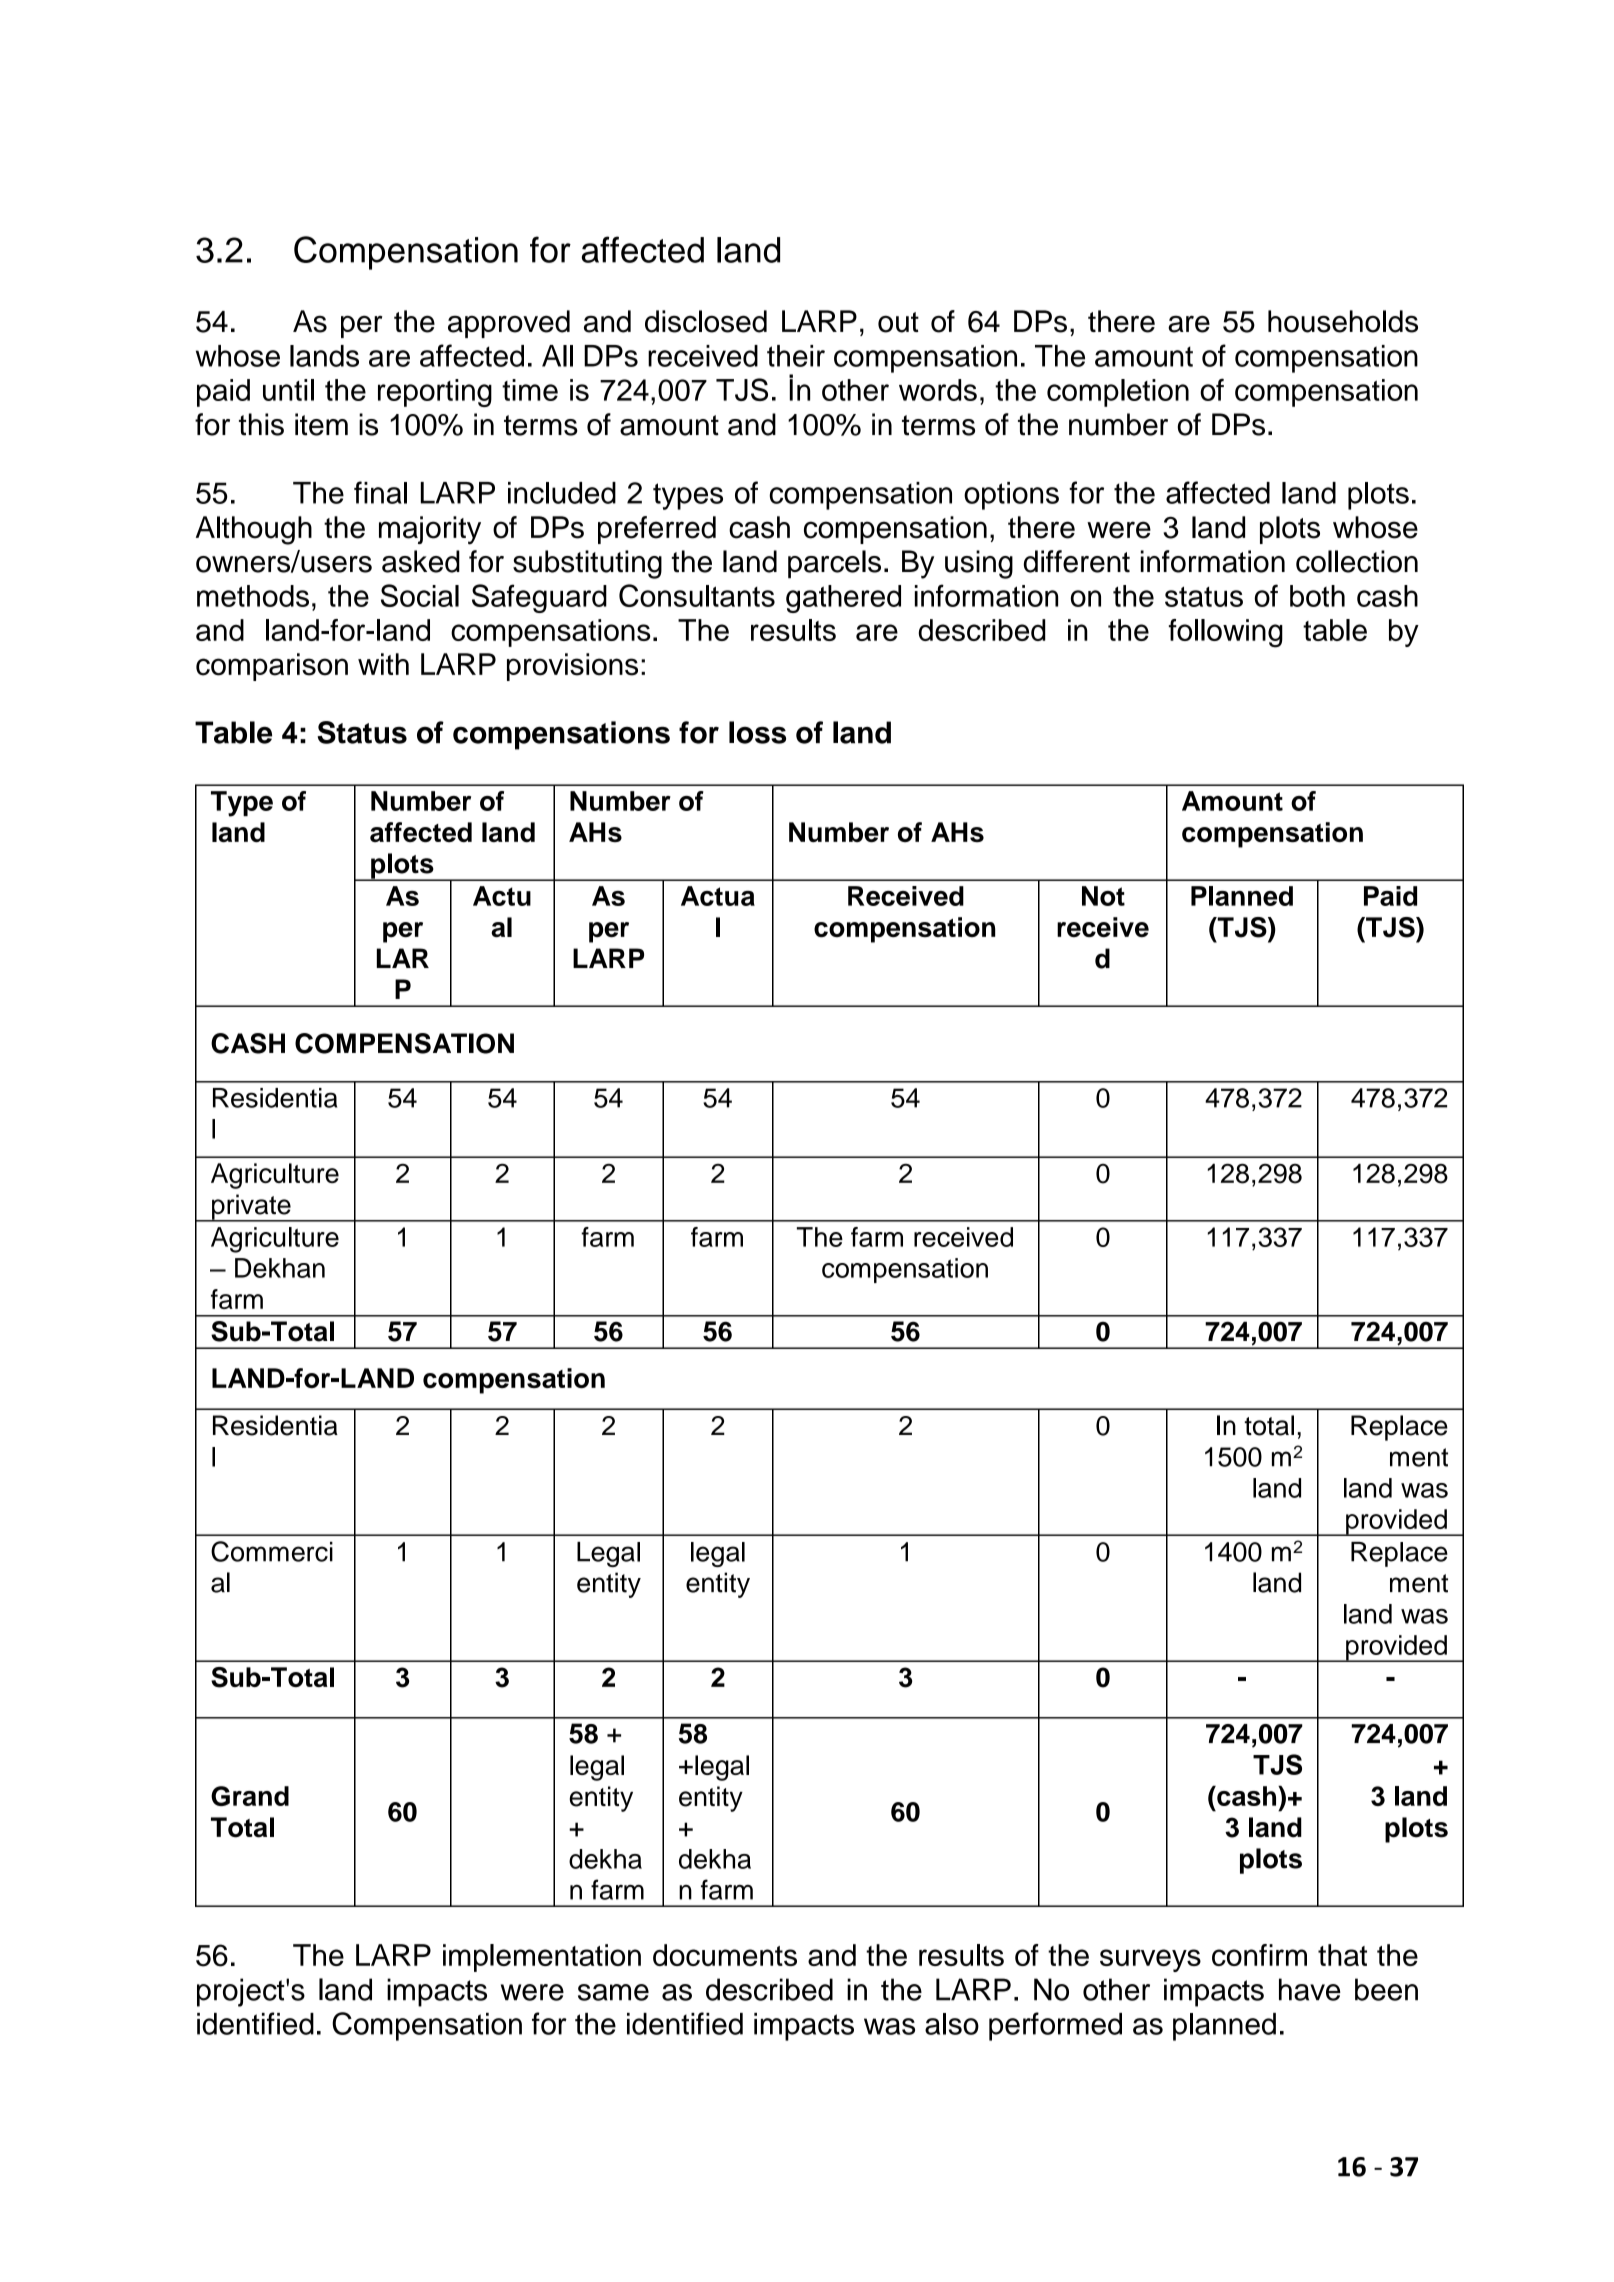 This document has height=2282, width=1614. I want to click on with, so click(383, 664).
